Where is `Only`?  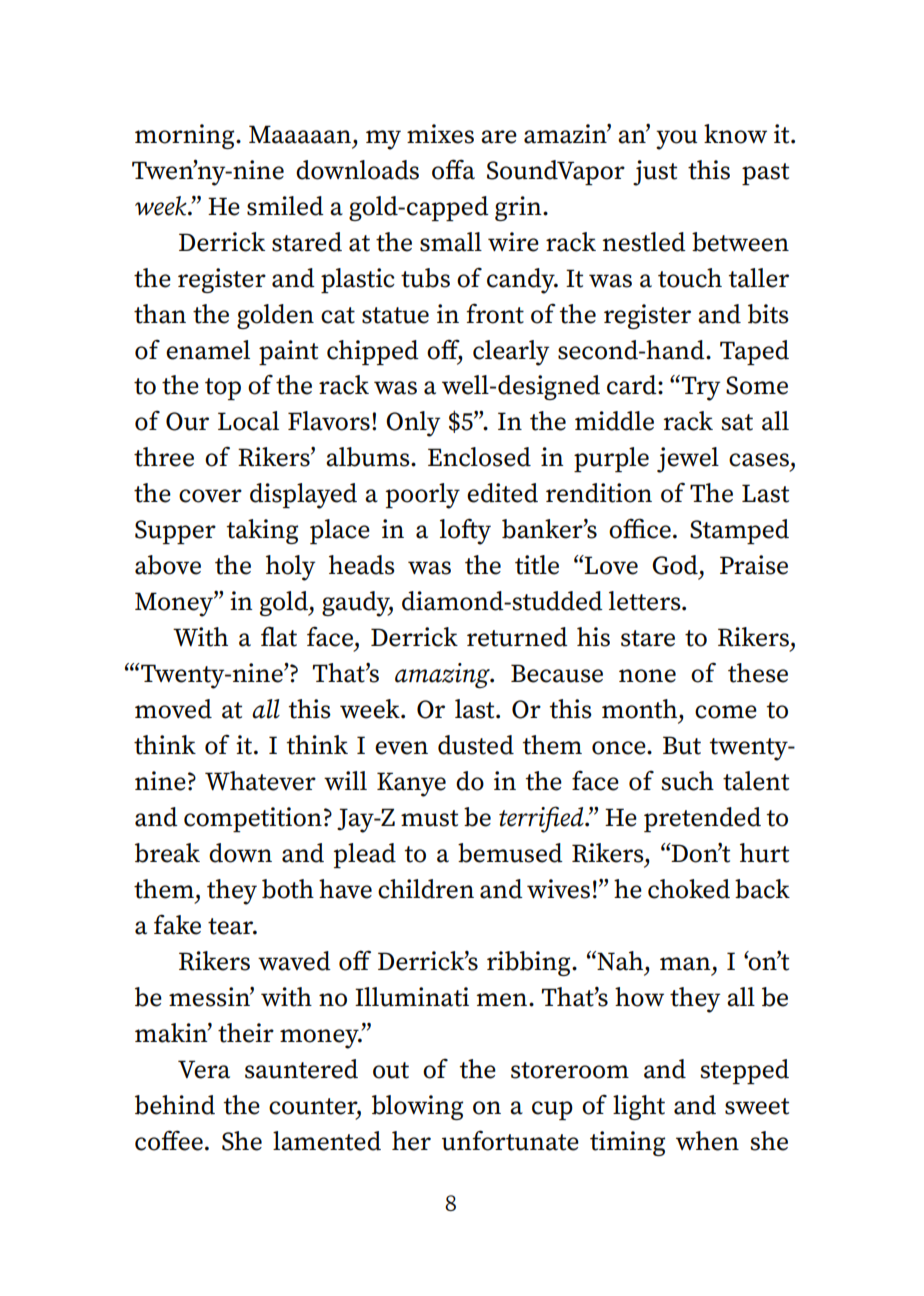 Only is located at coordinates (413, 424).
